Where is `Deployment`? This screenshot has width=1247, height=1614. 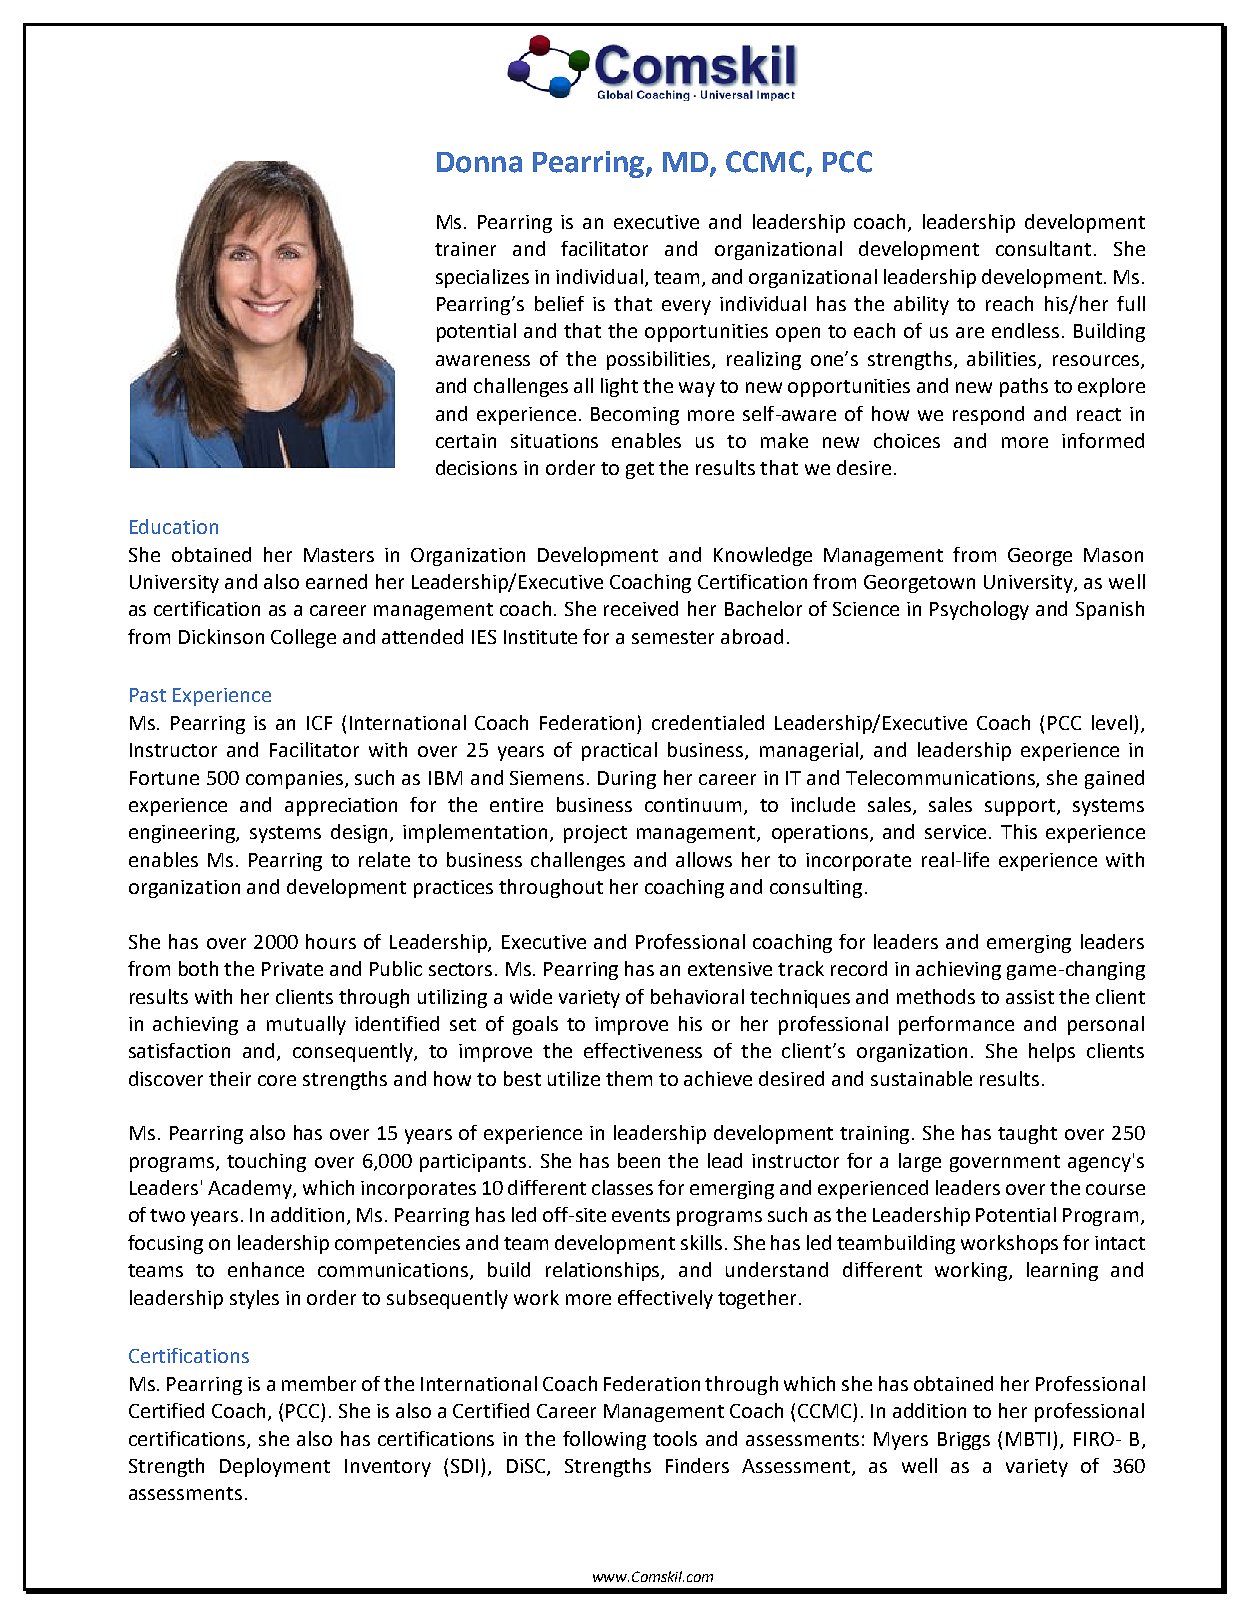
Deployment is located at coordinates (275, 1467).
